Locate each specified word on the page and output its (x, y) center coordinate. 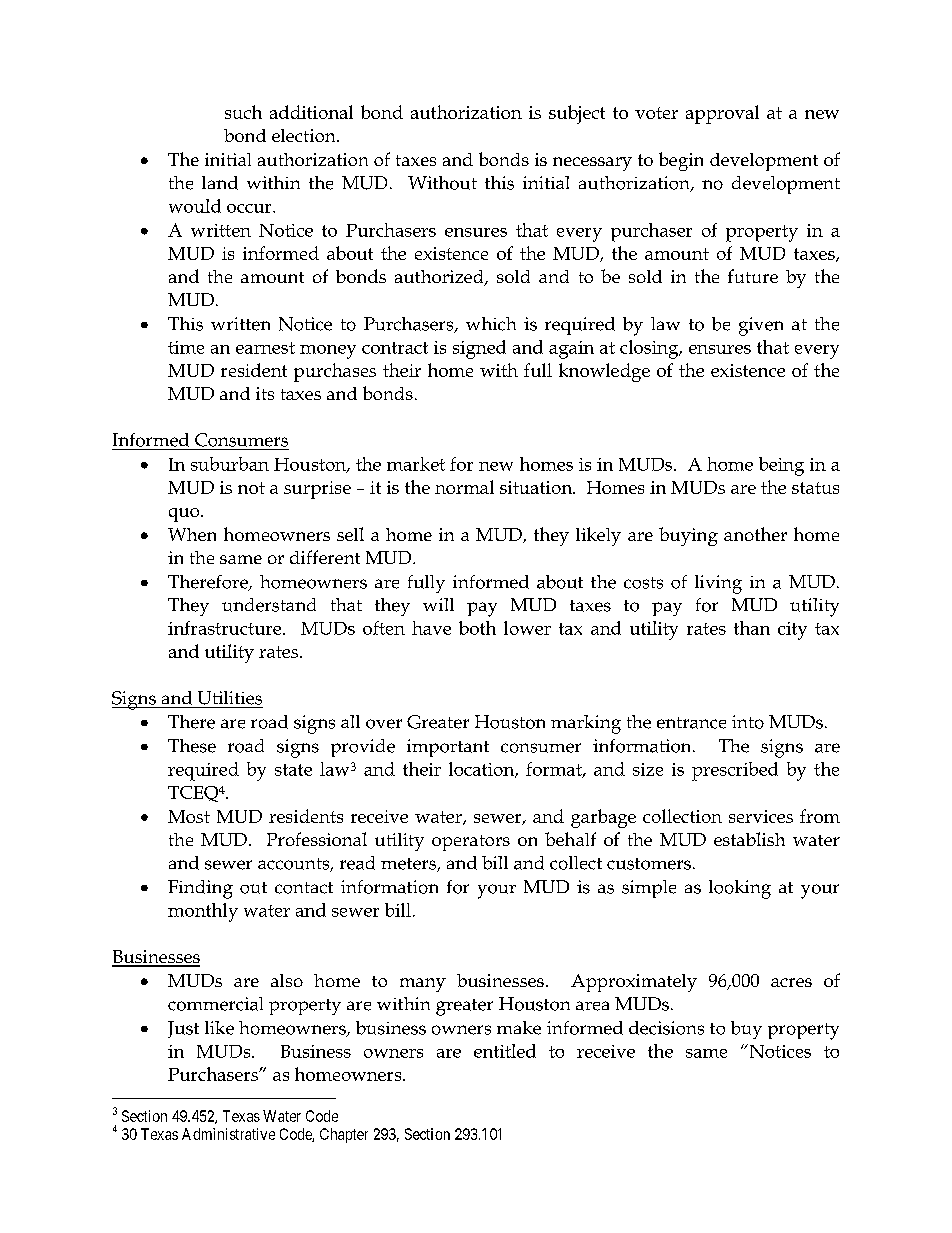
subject (577, 114)
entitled (505, 1051)
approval (722, 114)
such (243, 112)
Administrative (228, 1134)
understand (269, 605)
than (752, 628)
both (477, 628)
